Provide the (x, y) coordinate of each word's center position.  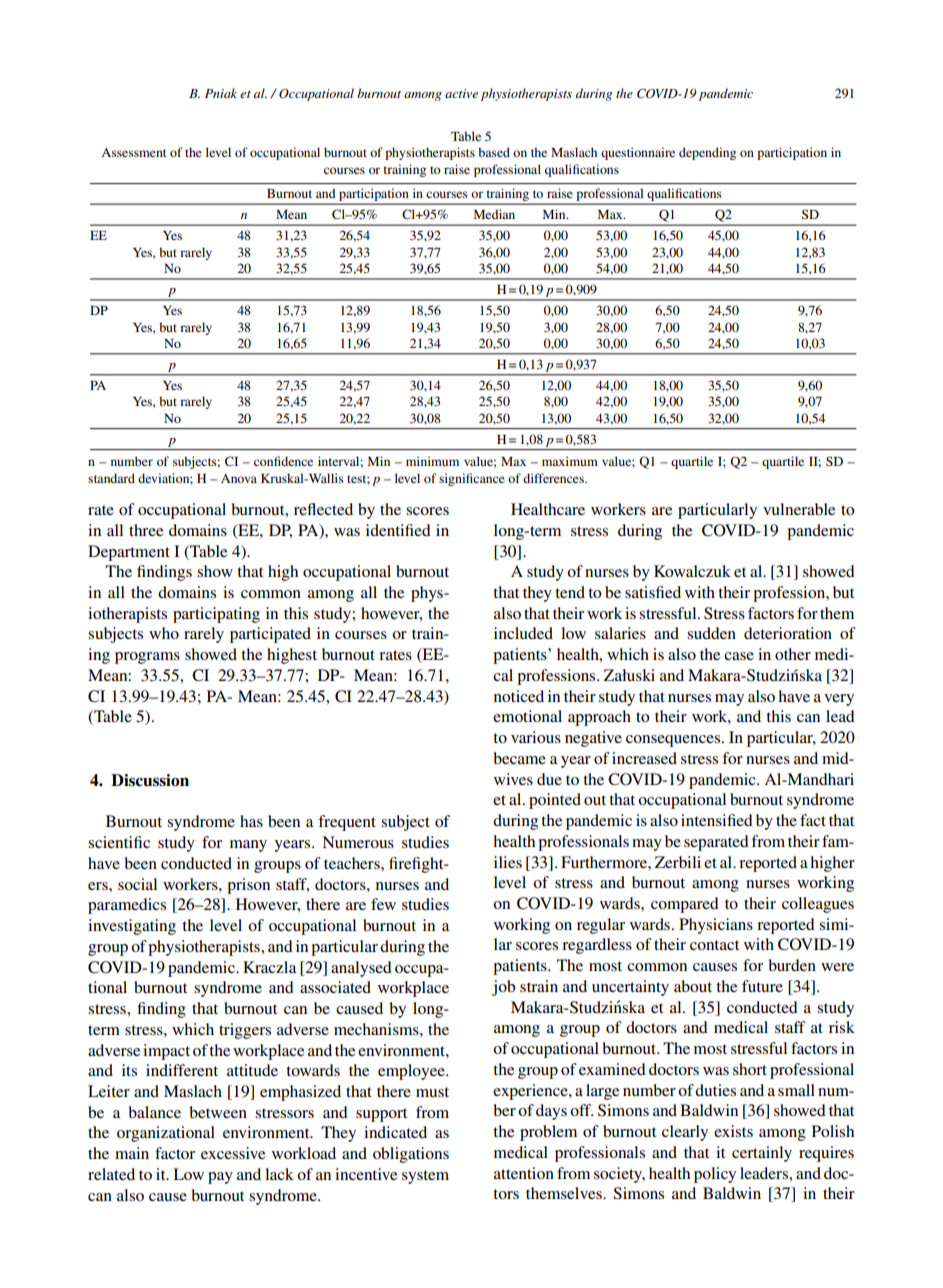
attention (524, 1173)
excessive (233, 1153)
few (383, 904)
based (494, 152)
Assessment (134, 152)
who (164, 633)
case (739, 656)
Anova (239, 478)
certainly (762, 1154)
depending (707, 153)
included (523, 633)
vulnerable (799, 509)
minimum (432, 461)
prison (248, 886)
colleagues (818, 905)
